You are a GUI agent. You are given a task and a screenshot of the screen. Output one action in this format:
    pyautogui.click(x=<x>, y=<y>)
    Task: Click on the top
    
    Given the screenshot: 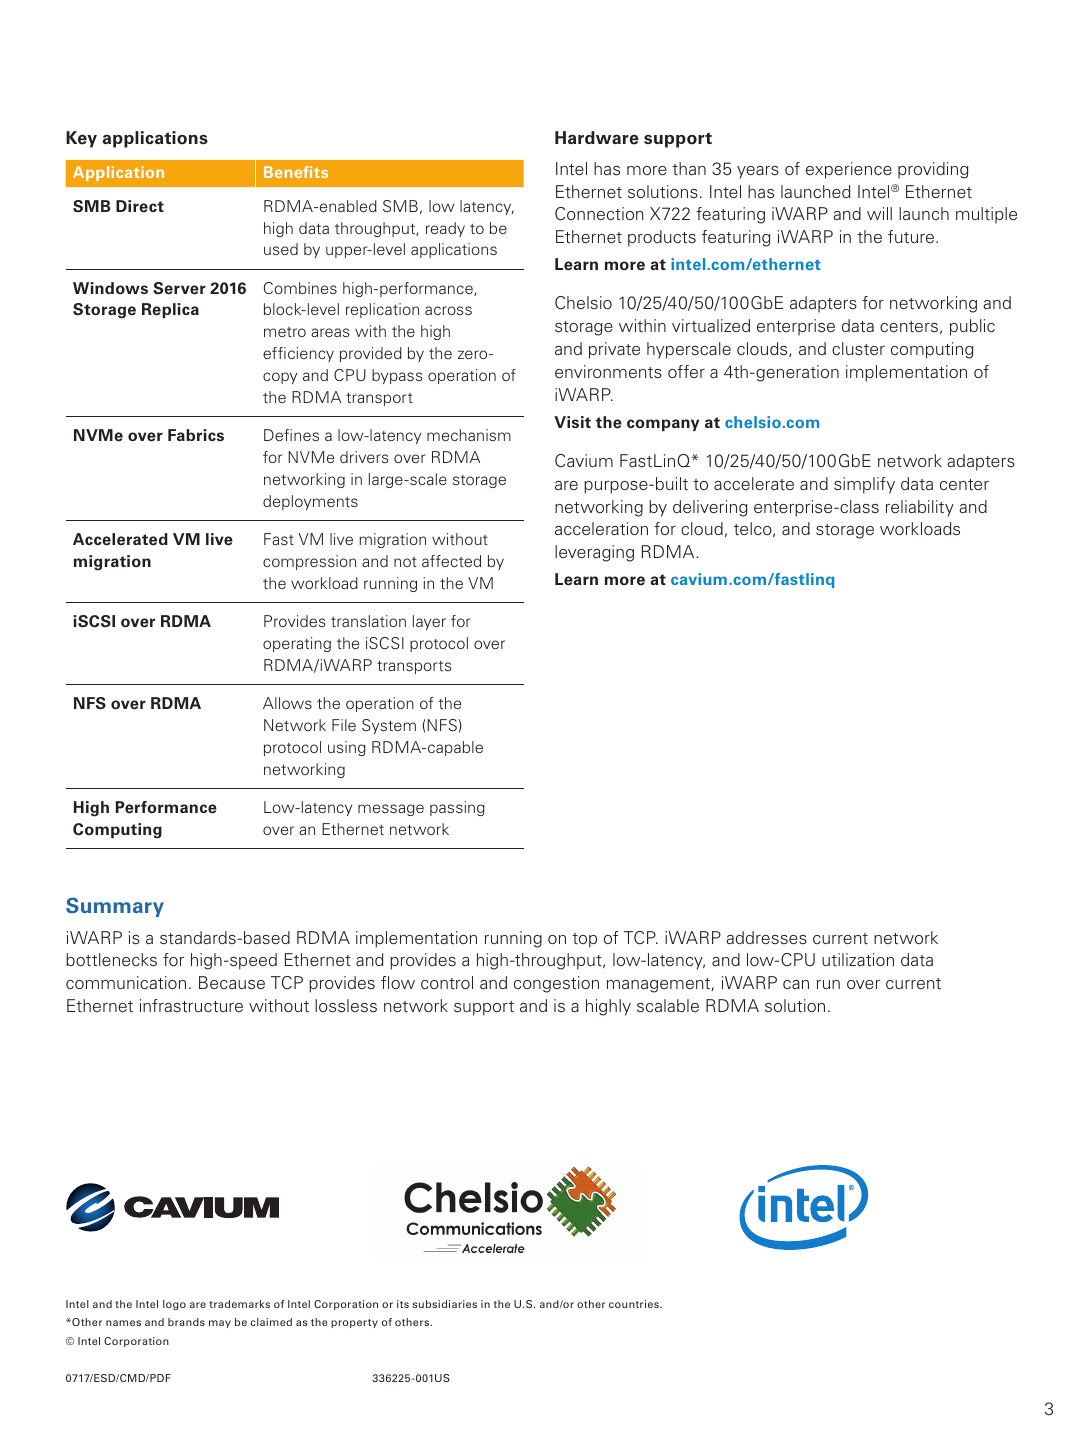 What is the action you would take?
    pyautogui.click(x=584, y=940)
